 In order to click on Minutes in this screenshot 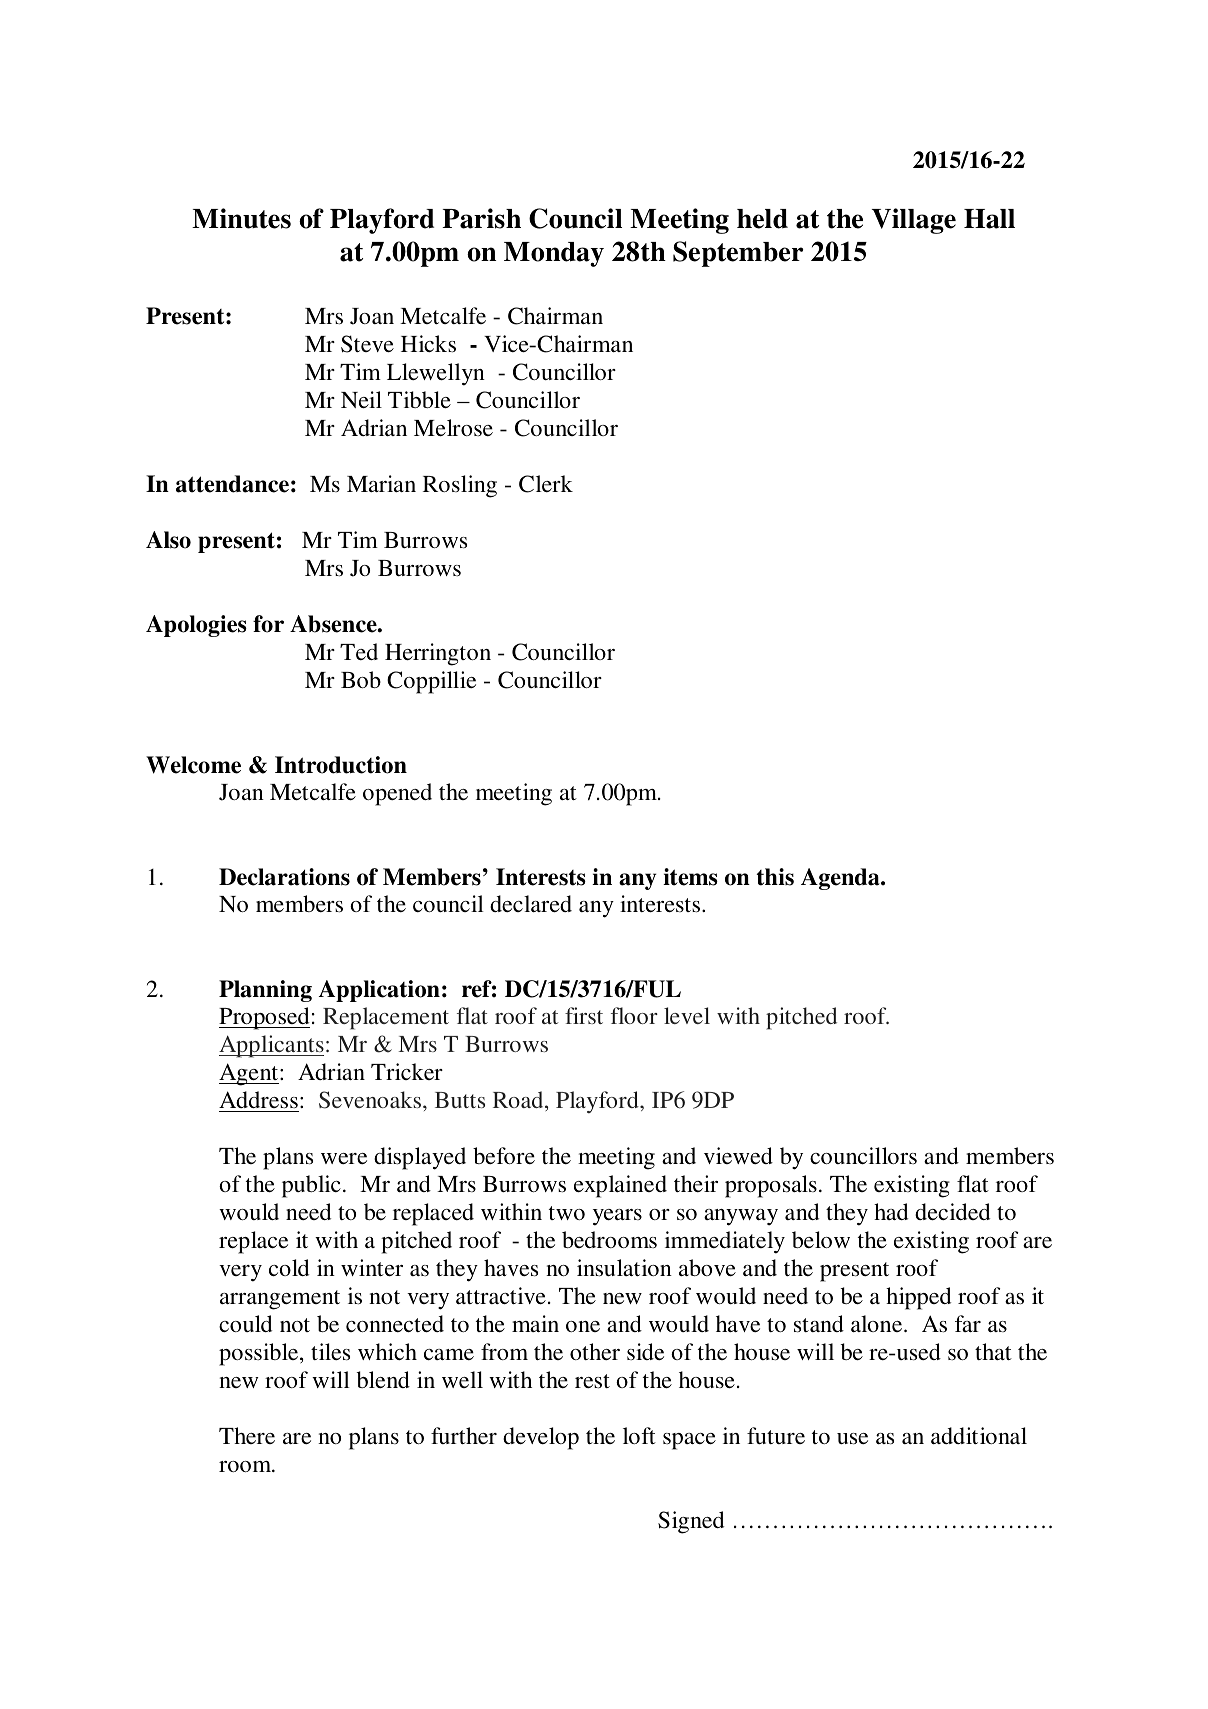, I will do `click(241, 218)`.
